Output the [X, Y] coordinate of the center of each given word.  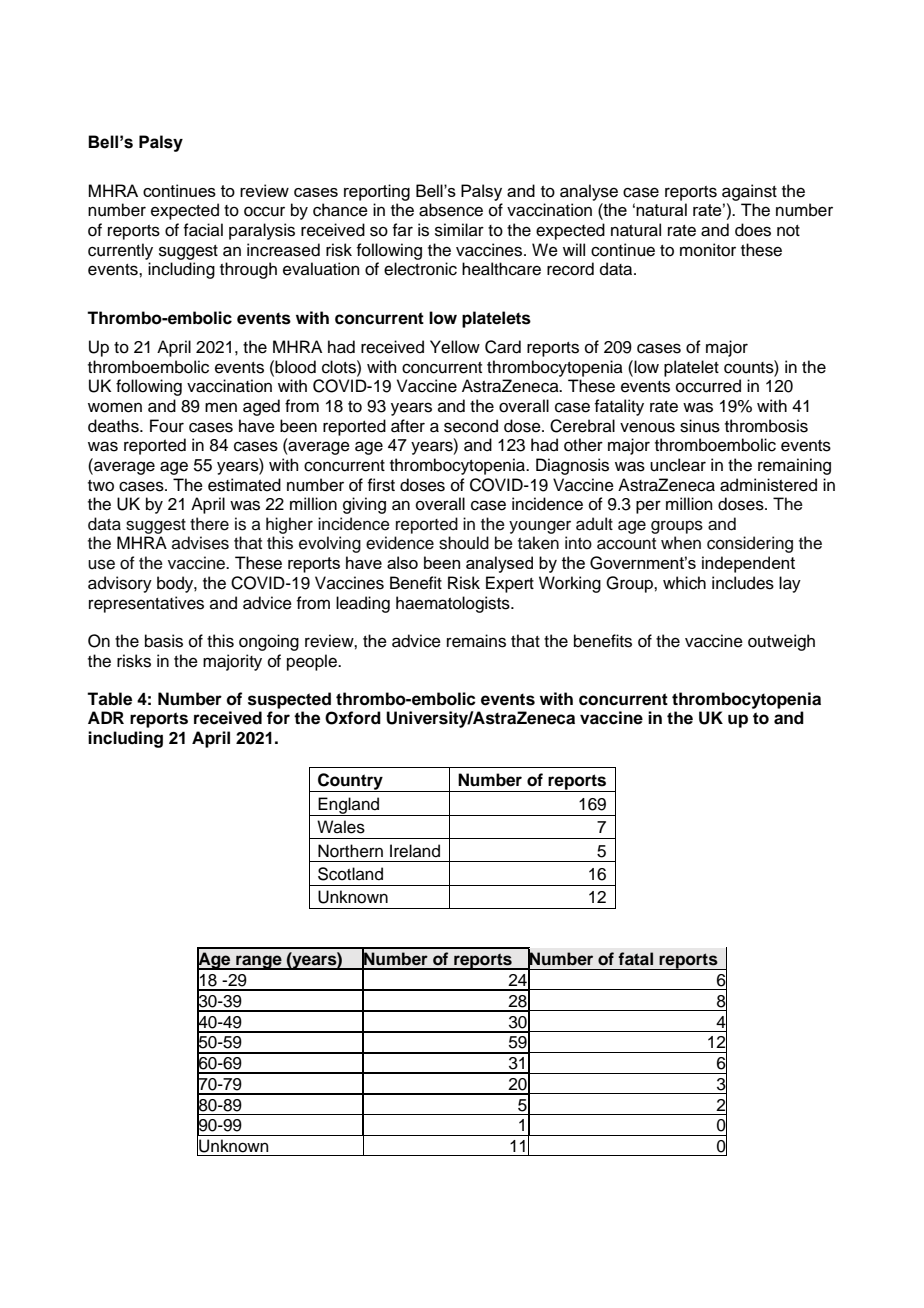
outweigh [781, 642]
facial [203, 230]
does [753, 230]
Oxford [353, 718]
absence [451, 210]
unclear [678, 465]
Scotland [350, 874]
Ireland [415, 851]
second [471, 426]
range [259, 962]
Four [167, 426]
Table [109, 699]
